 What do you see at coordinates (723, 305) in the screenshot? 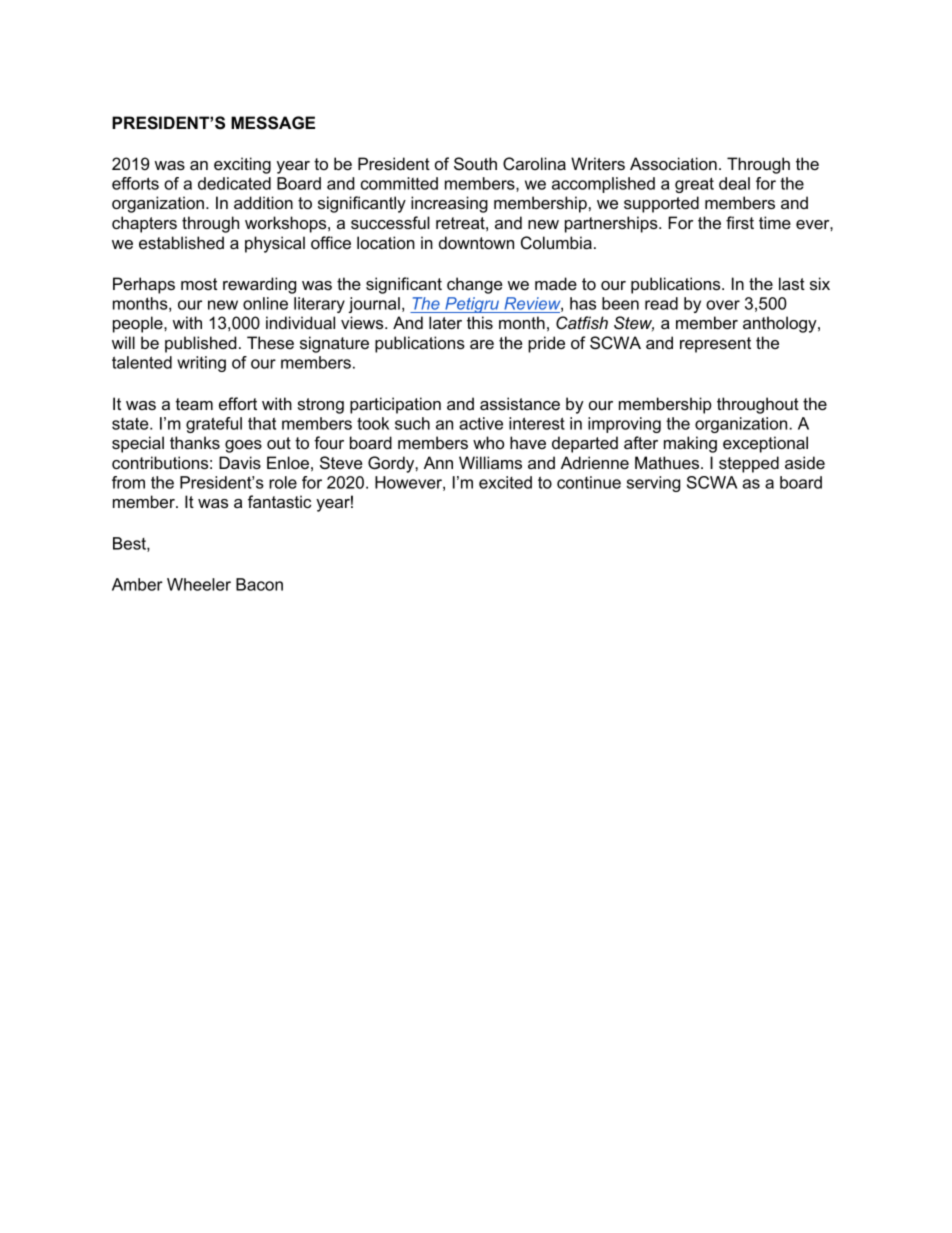
I see `over` at bounding box center [723, 305].
